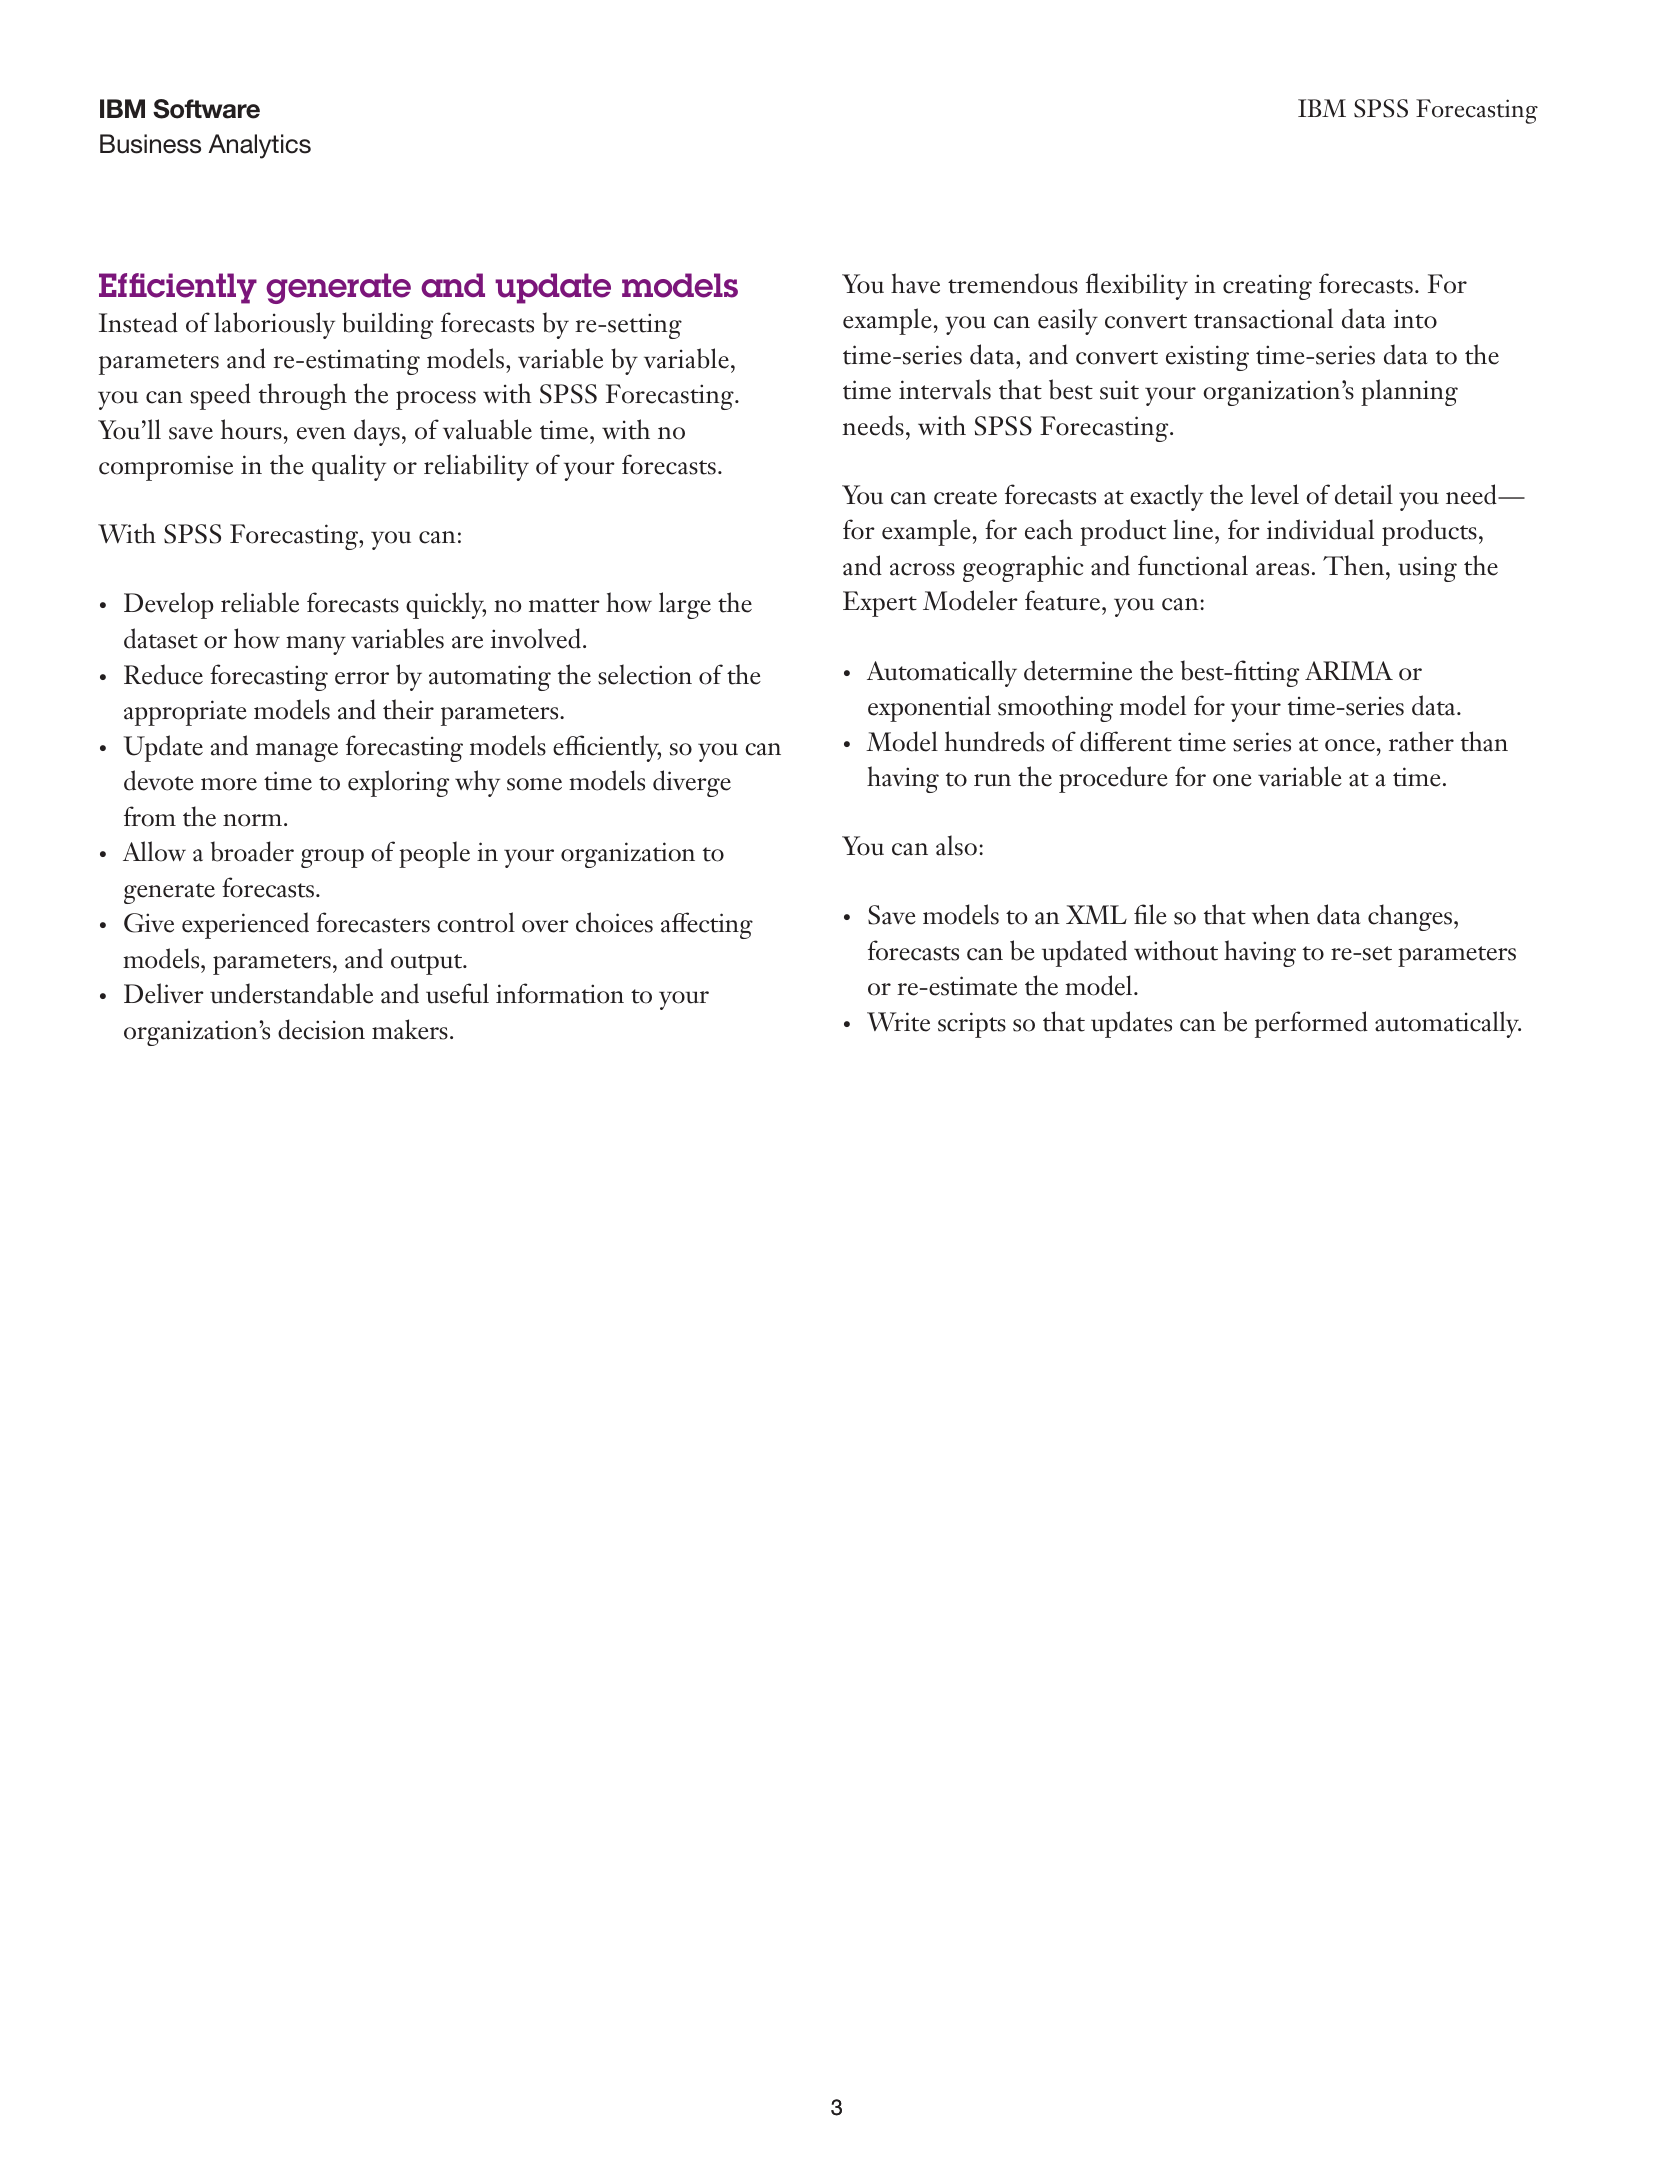 The image size is (1674, 2166). What do you see at coordinates (922, 569) in the page?
I see `across` at bounding box center [922, 569].
